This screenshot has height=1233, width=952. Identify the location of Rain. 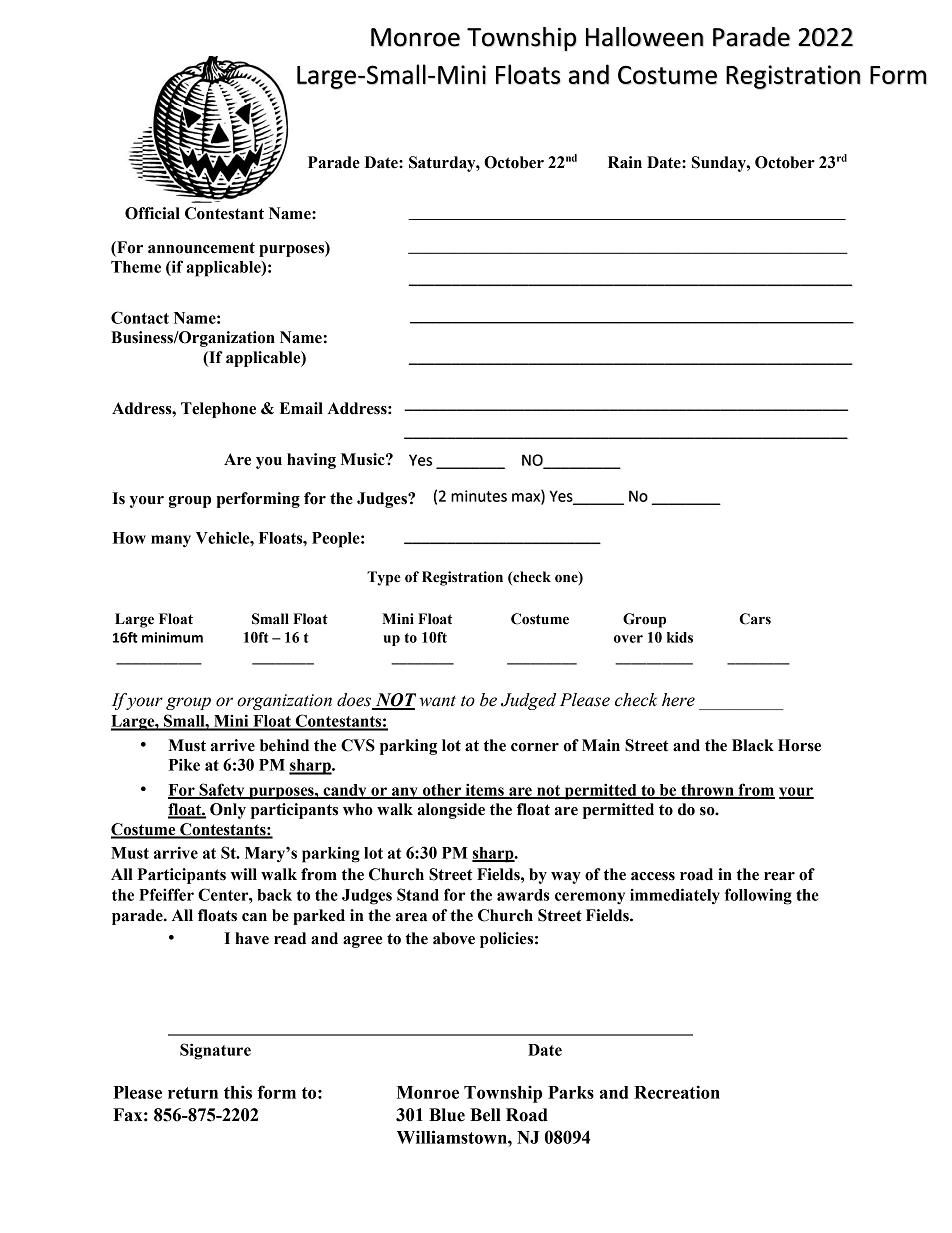
(625, 162).
